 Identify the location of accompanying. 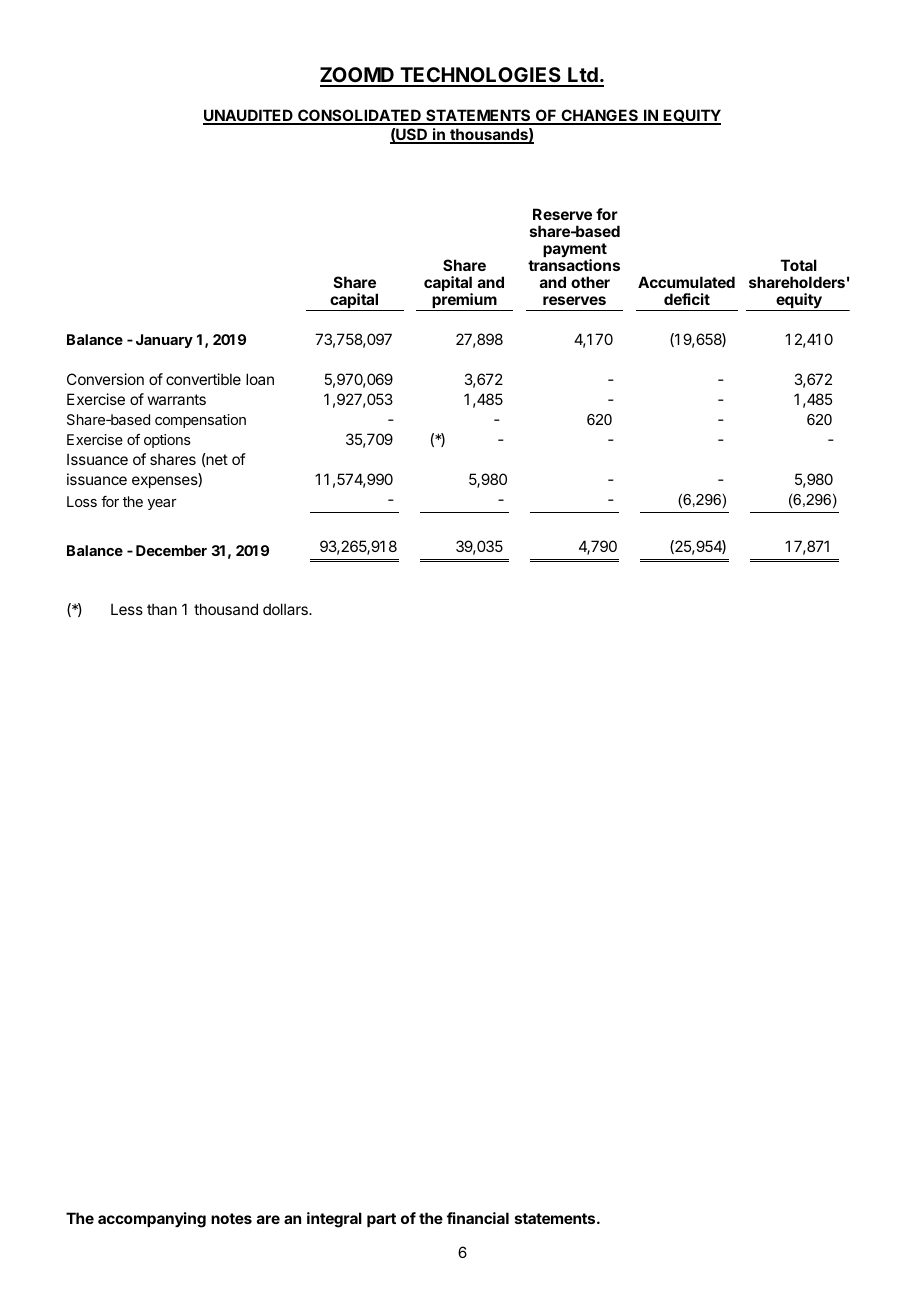
(152, 1220).
